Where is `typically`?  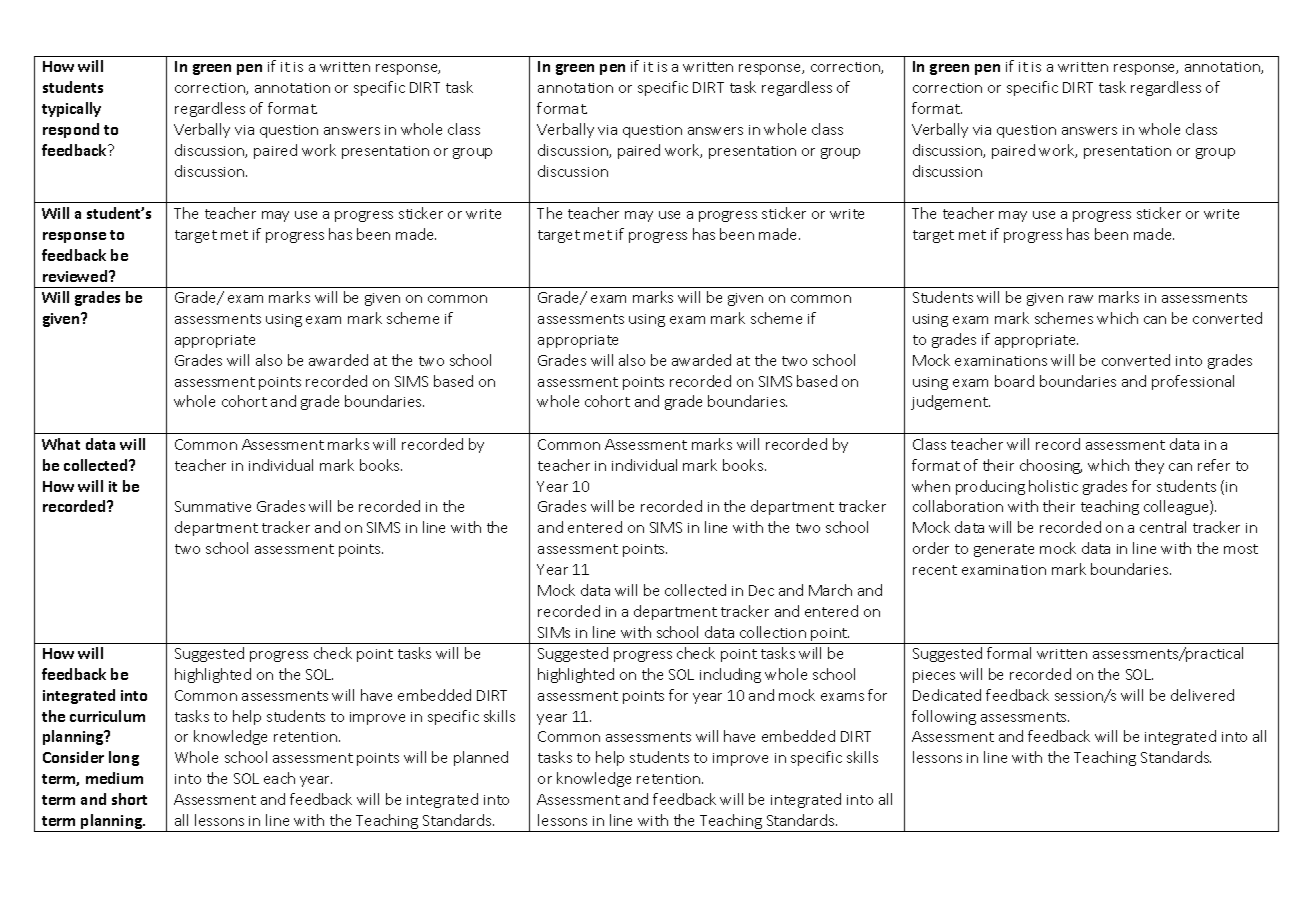
typically is located at coordinates (71, 109).
